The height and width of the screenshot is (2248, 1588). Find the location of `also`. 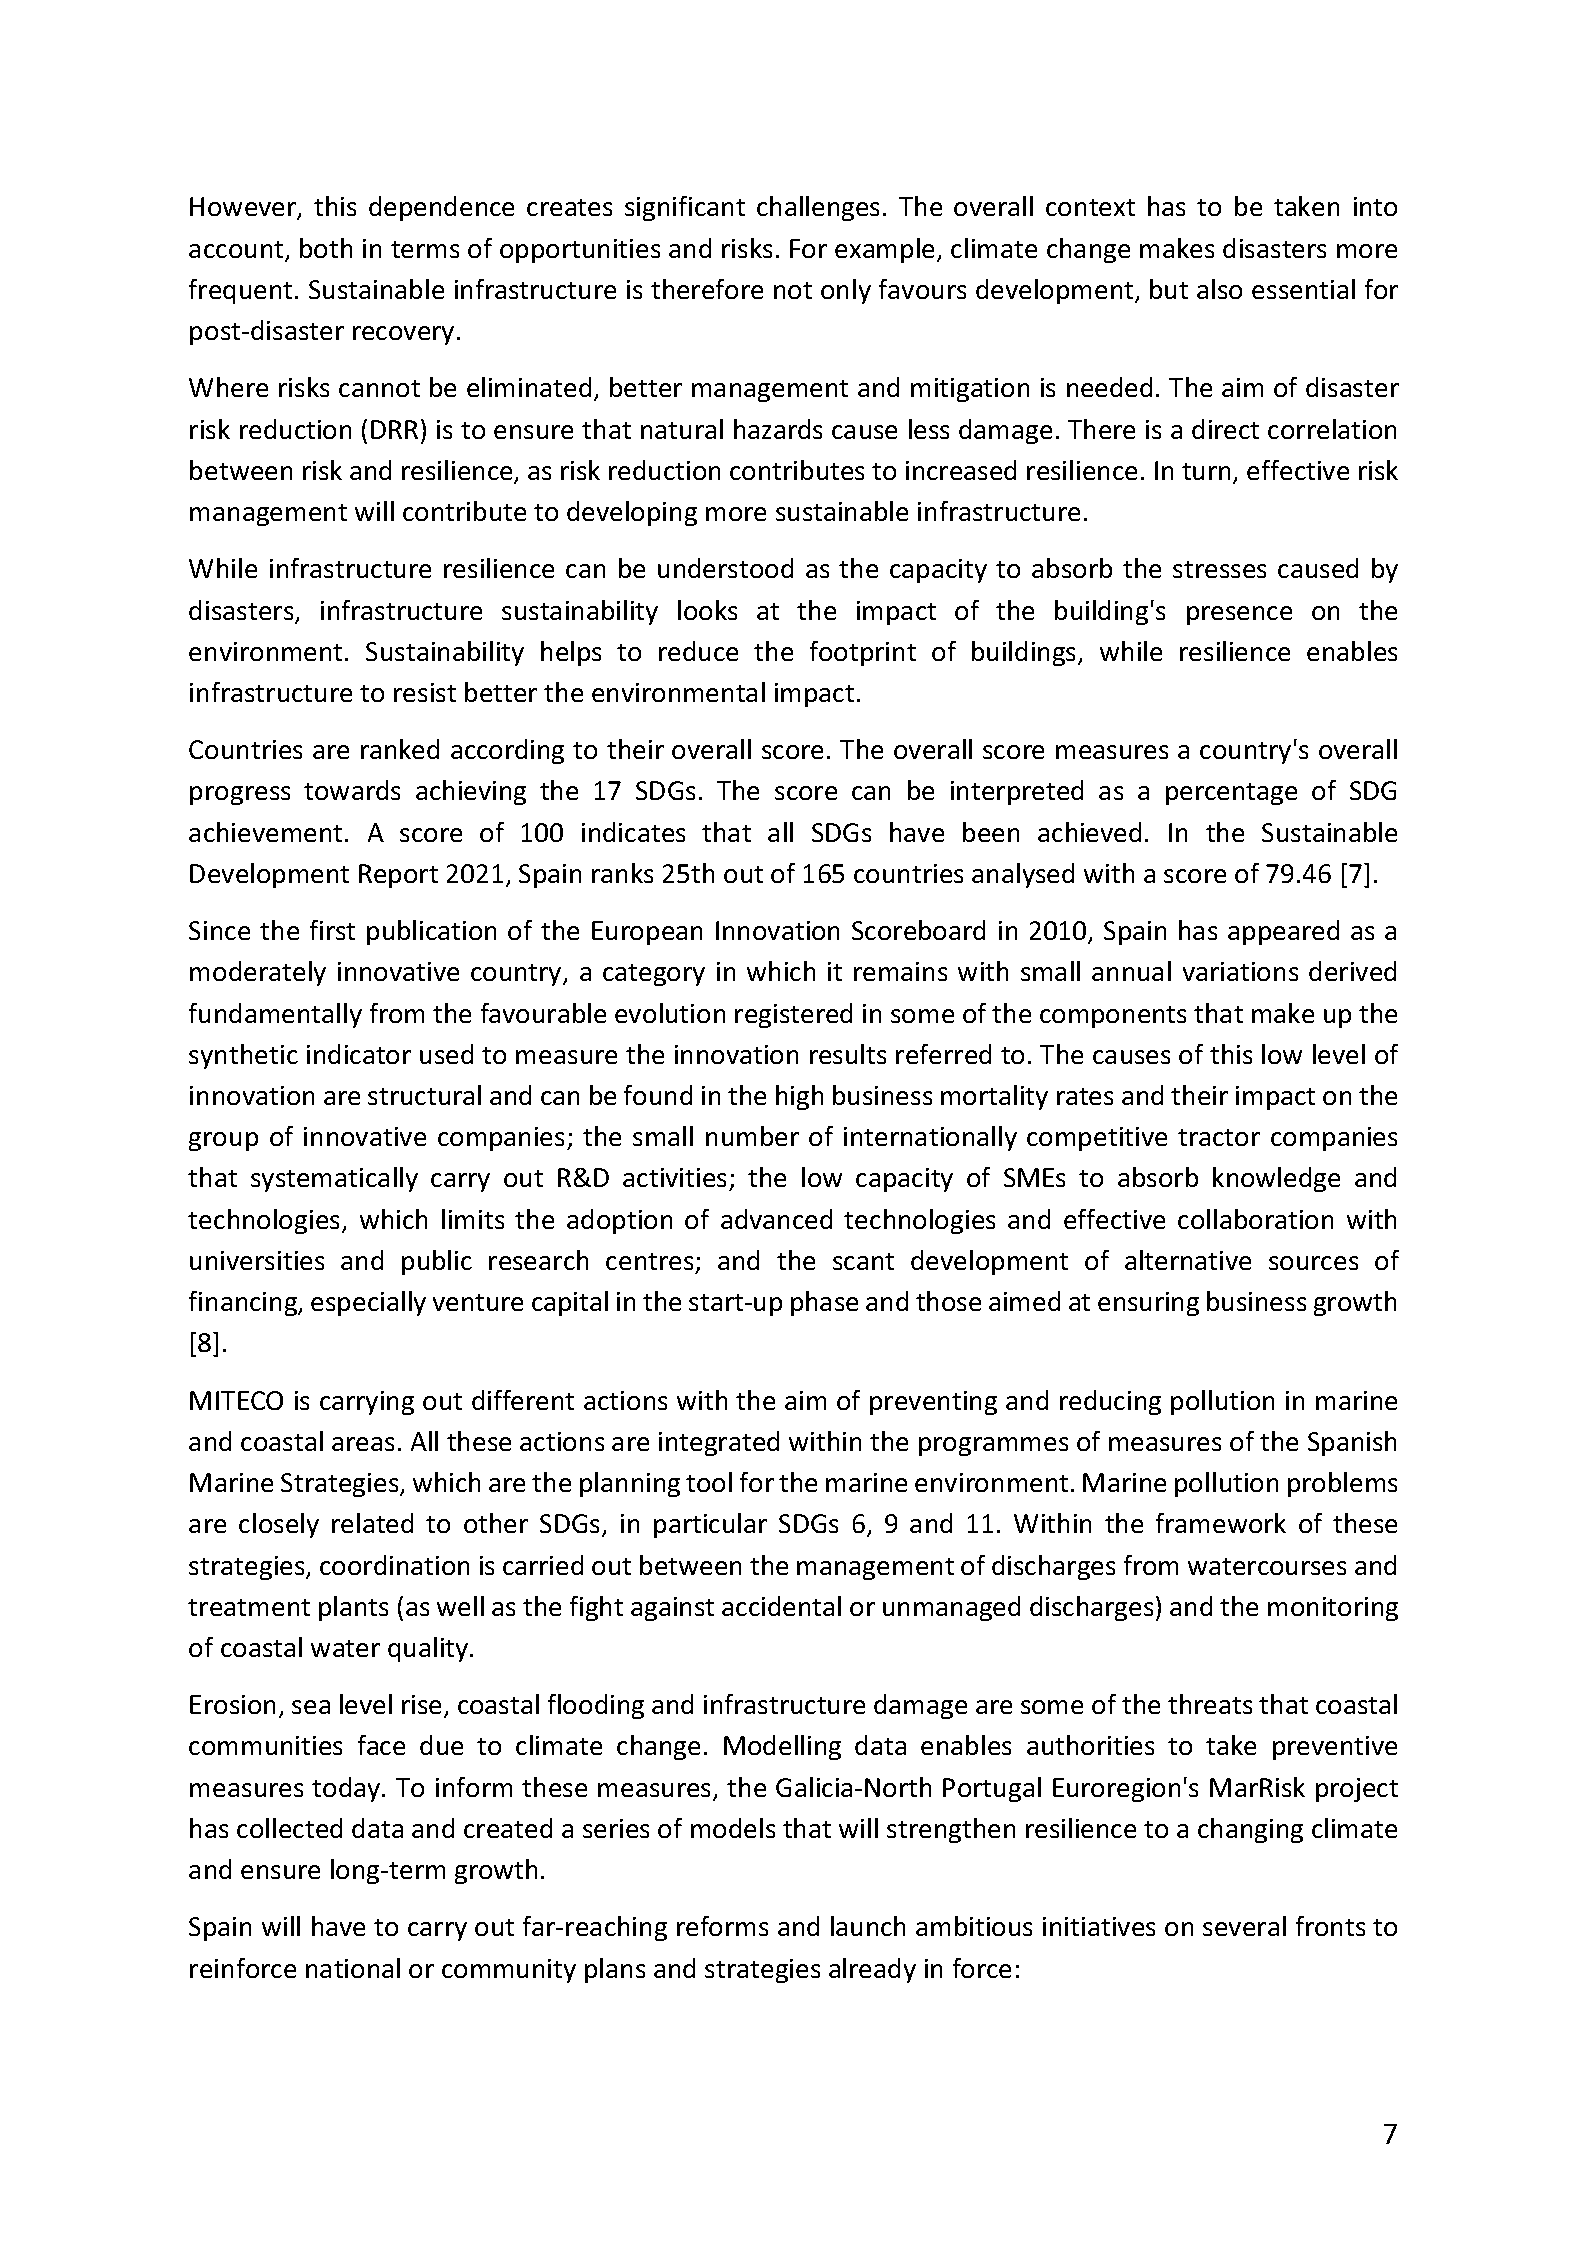

also is located at coordinates (1219, 289).
